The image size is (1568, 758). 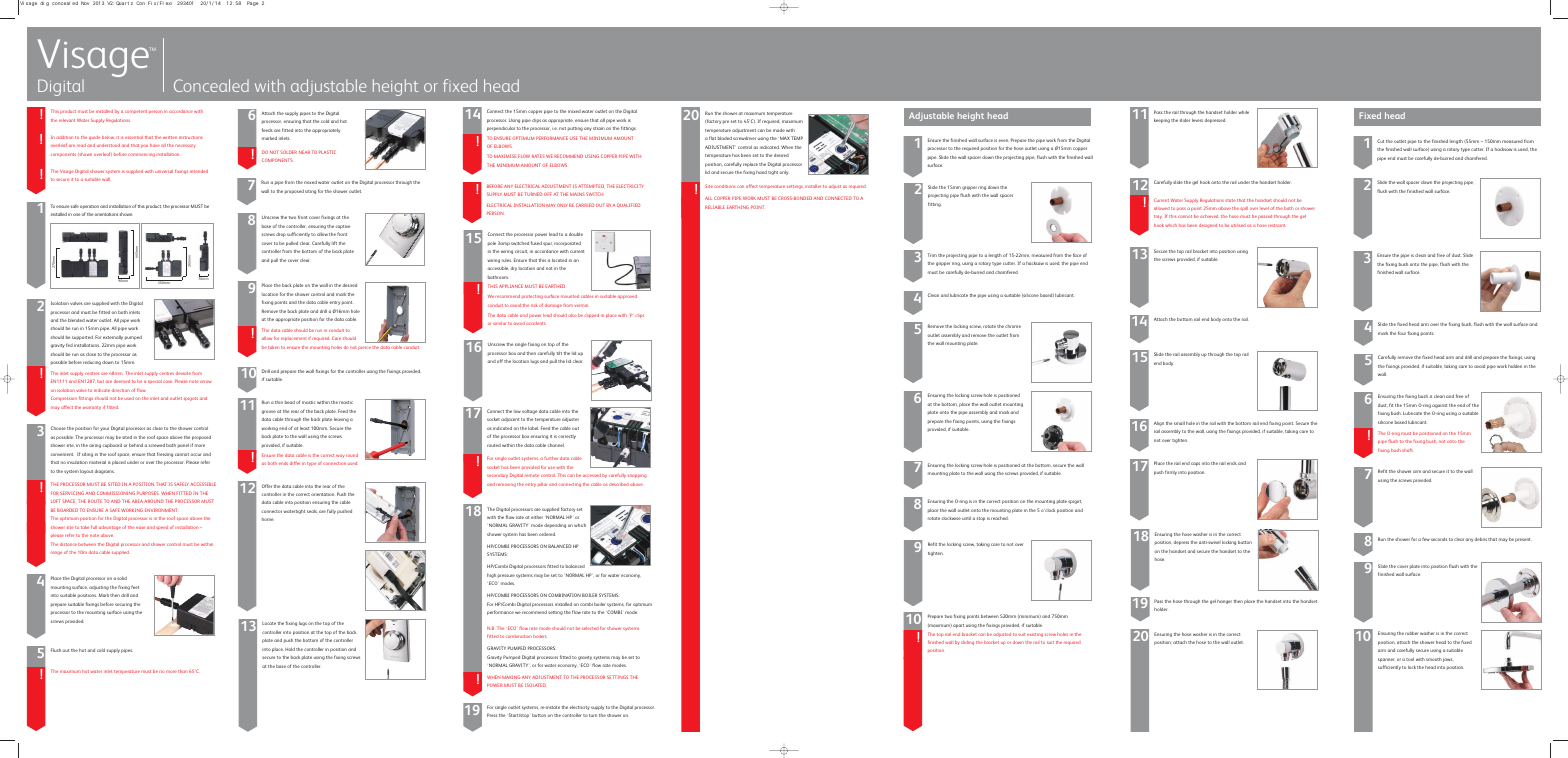 I want to click on sliding, so click(x=967, y=643).
